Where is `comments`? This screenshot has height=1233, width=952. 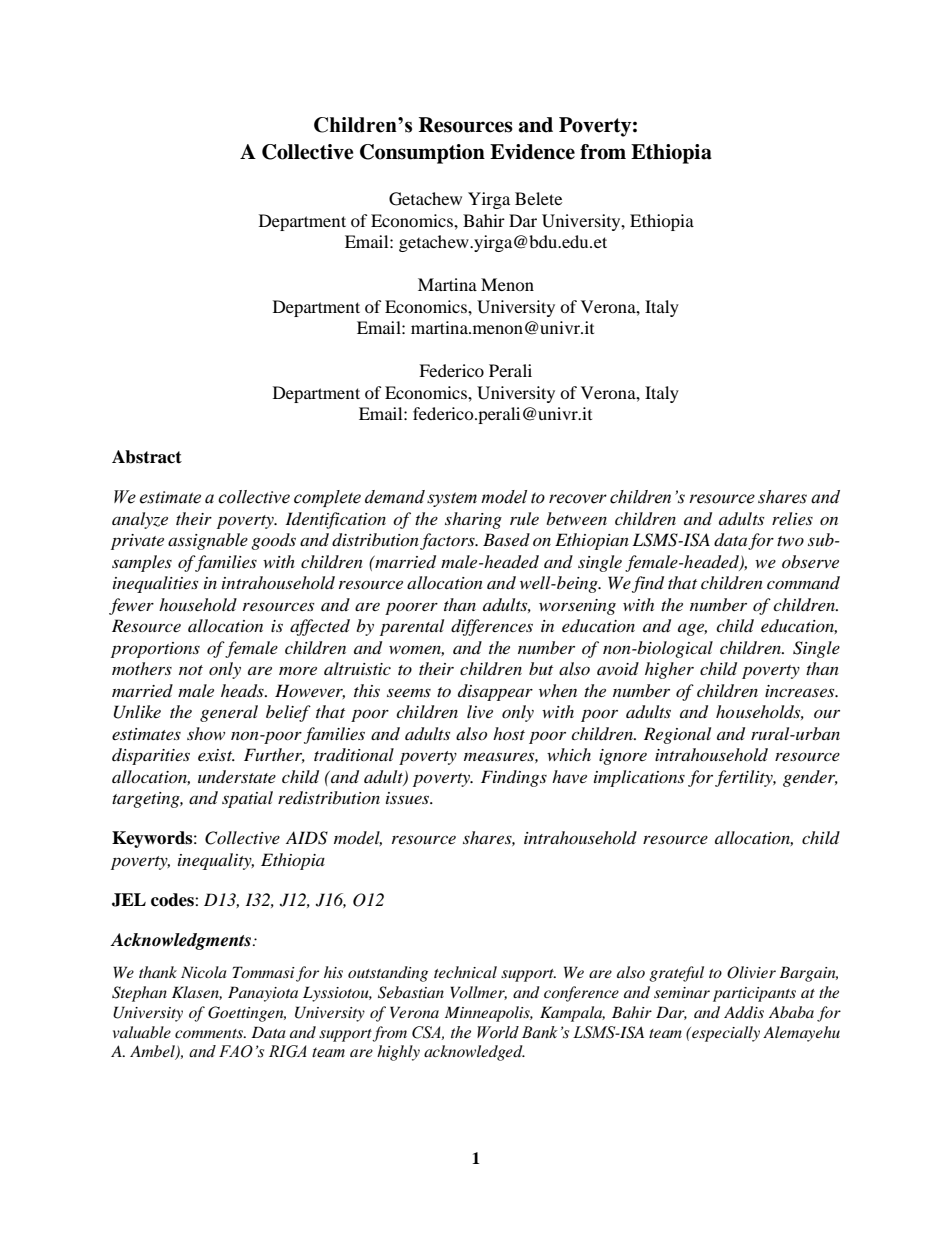 comments is located at coordinates (210, 1033).
